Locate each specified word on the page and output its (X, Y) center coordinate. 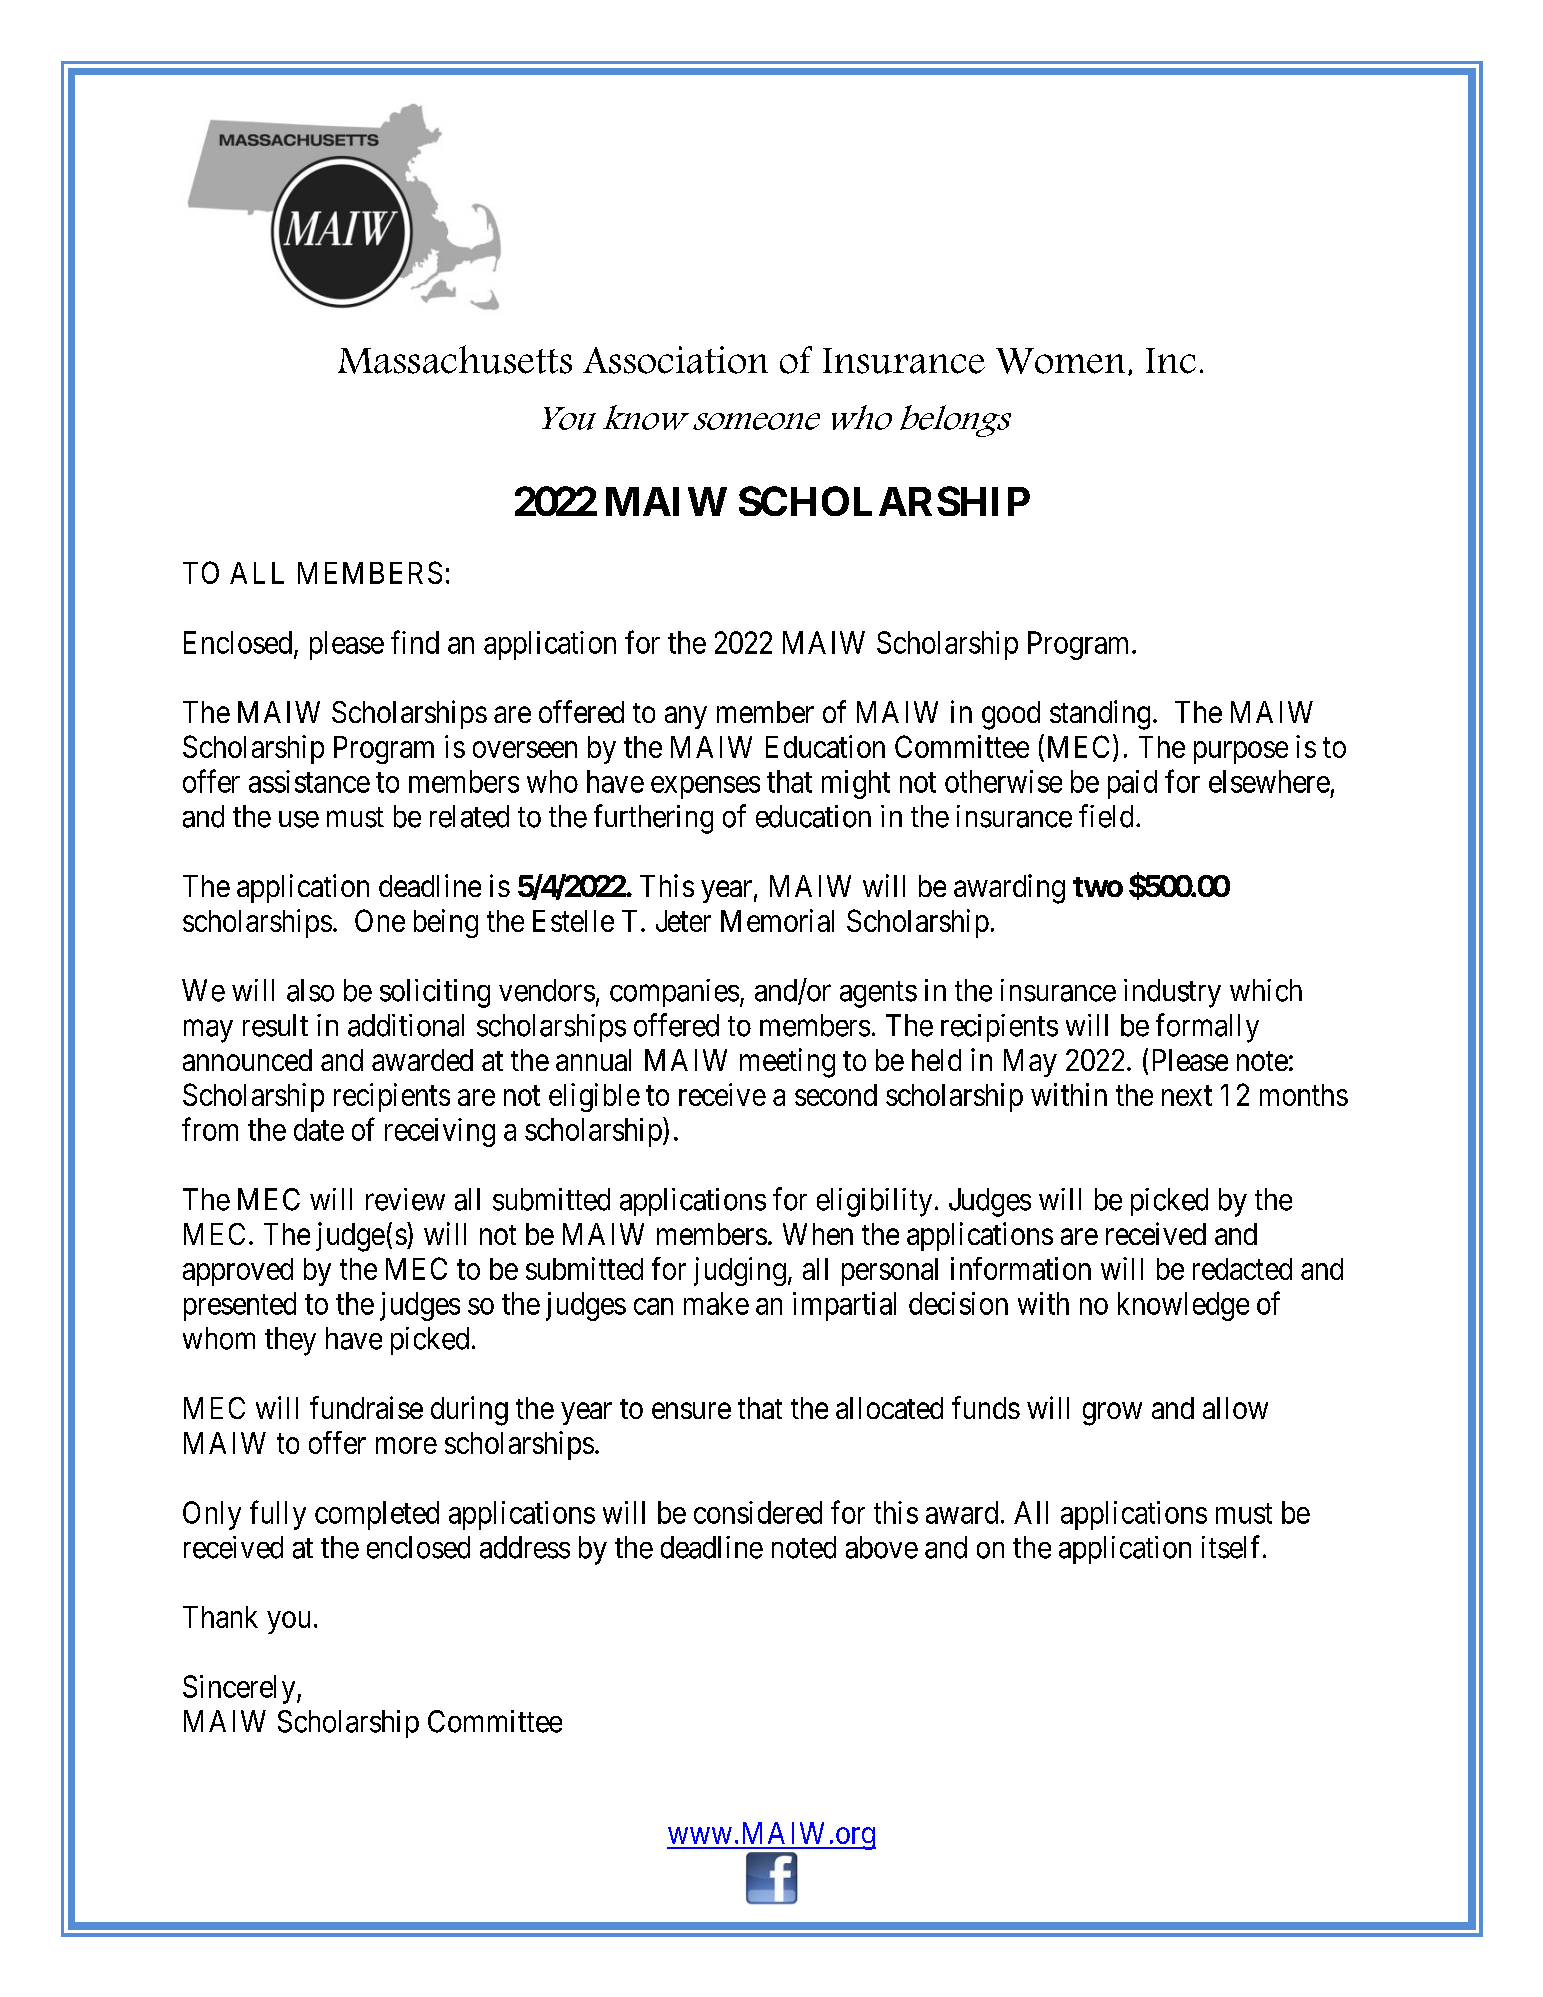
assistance (309, 781)
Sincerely (240, 1689)
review (405, 1199)
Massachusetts (455, 359)
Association (675, 360)
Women (1060, 361)
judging (740, 1271)
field (1106, 816)
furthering (653, 819)
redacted (1242, 1269)
